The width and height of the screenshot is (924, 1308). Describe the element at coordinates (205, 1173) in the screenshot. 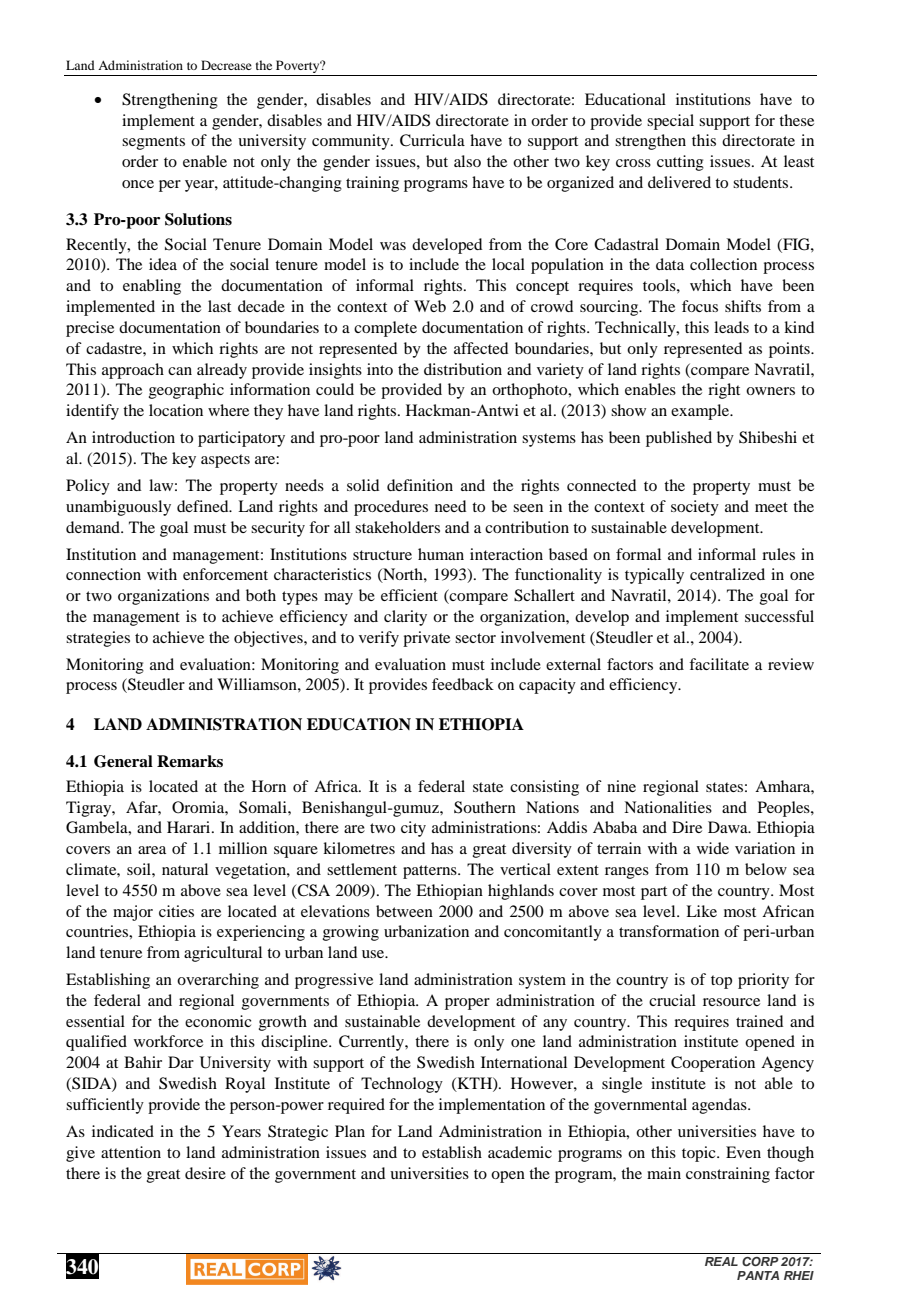

I see `desire` at that location.
